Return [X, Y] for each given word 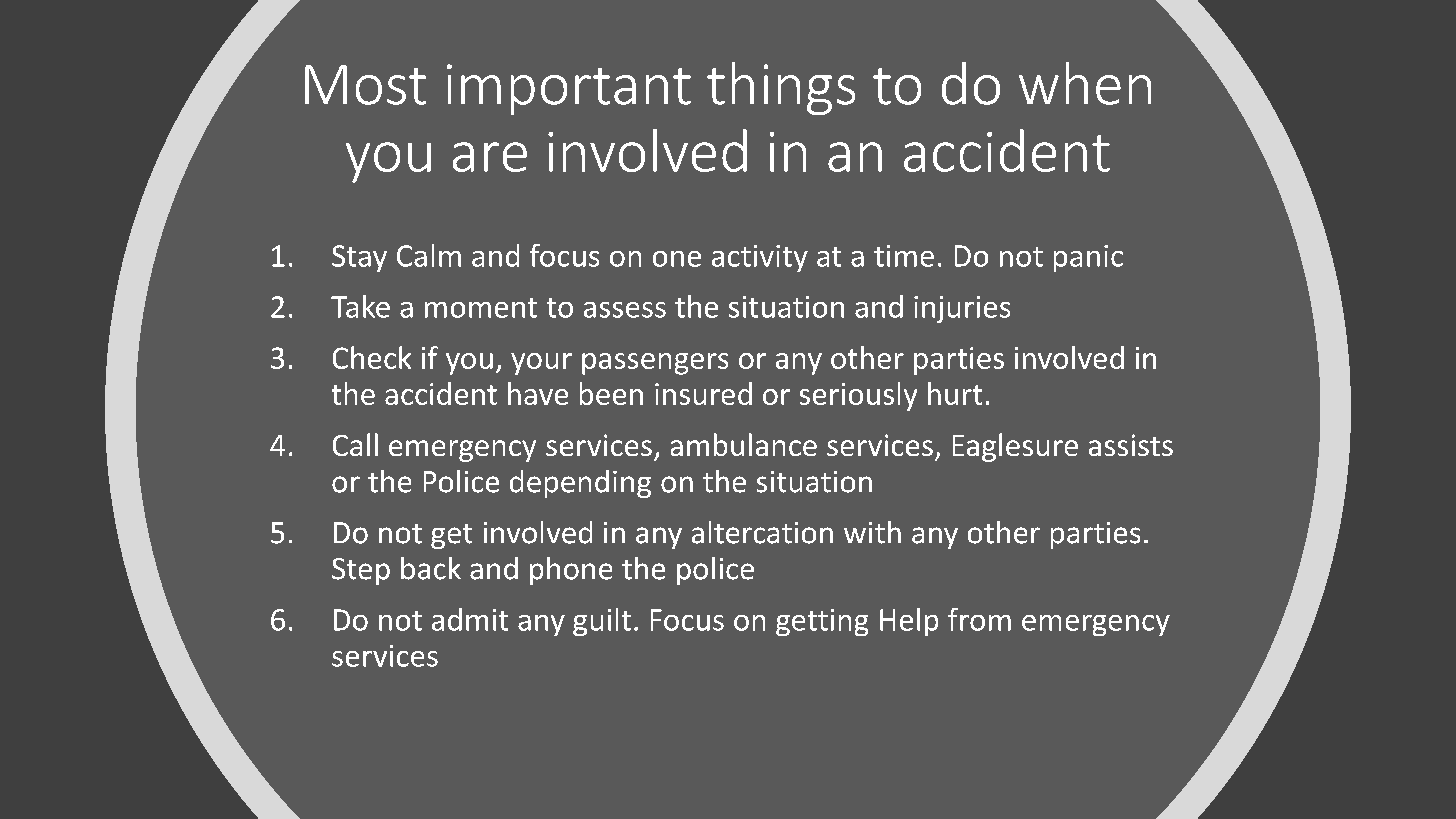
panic [1088, 258]
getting [822, 622]
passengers [655, 364]
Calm [429, 255]
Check [372, 357]
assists [1131, 445]
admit [470, 619]
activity [760, 258]
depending [580, 484]
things [781, 88]
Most [365, 85]
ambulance [744, 444]
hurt [955, 393]
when [1085, 83]
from [979, 619]
